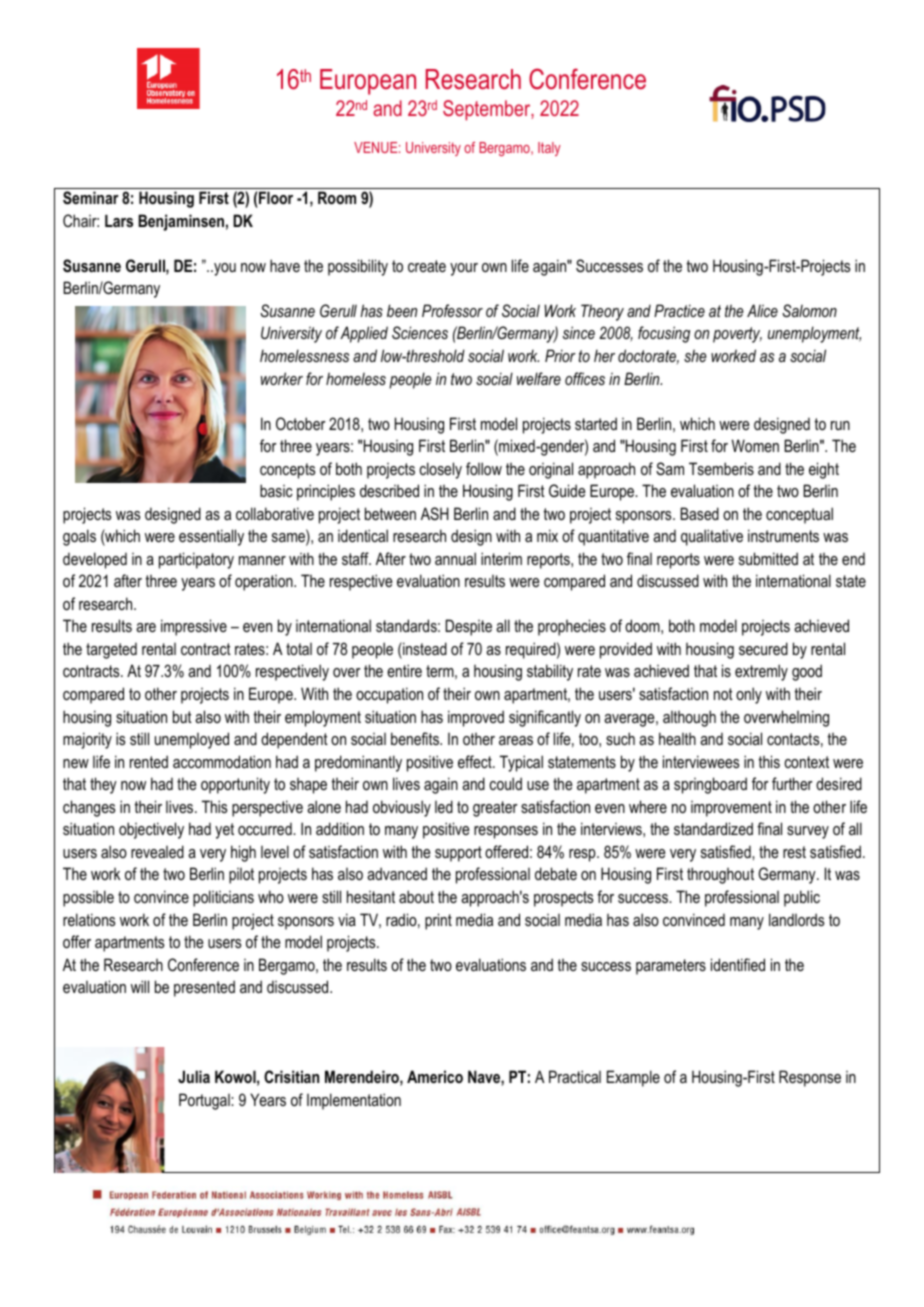 This screenshot has width=924, height=1307. Describe the element at coordinates (91, 198) in the screenshot. I see `Seminar` at that location.
